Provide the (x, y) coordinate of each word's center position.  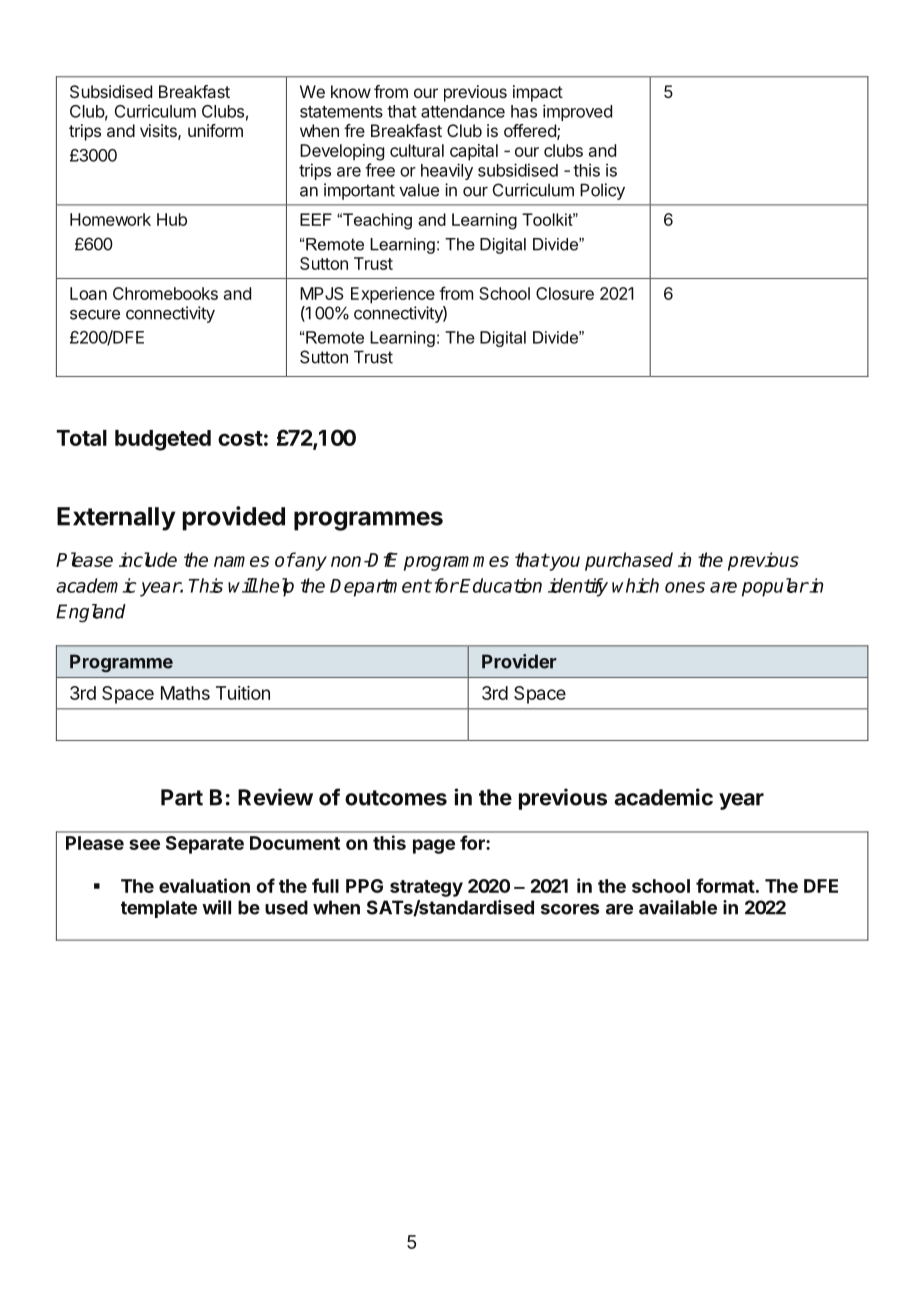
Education (501, 585)
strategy (426, 888)
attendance (463, 111)
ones (685, 587)
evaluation (204, 885)
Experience (393, 295)
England (91, 613)
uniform (215, 130)
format (725, 885)
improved (577, 112)
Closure (565, 293)
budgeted (163, 440)
